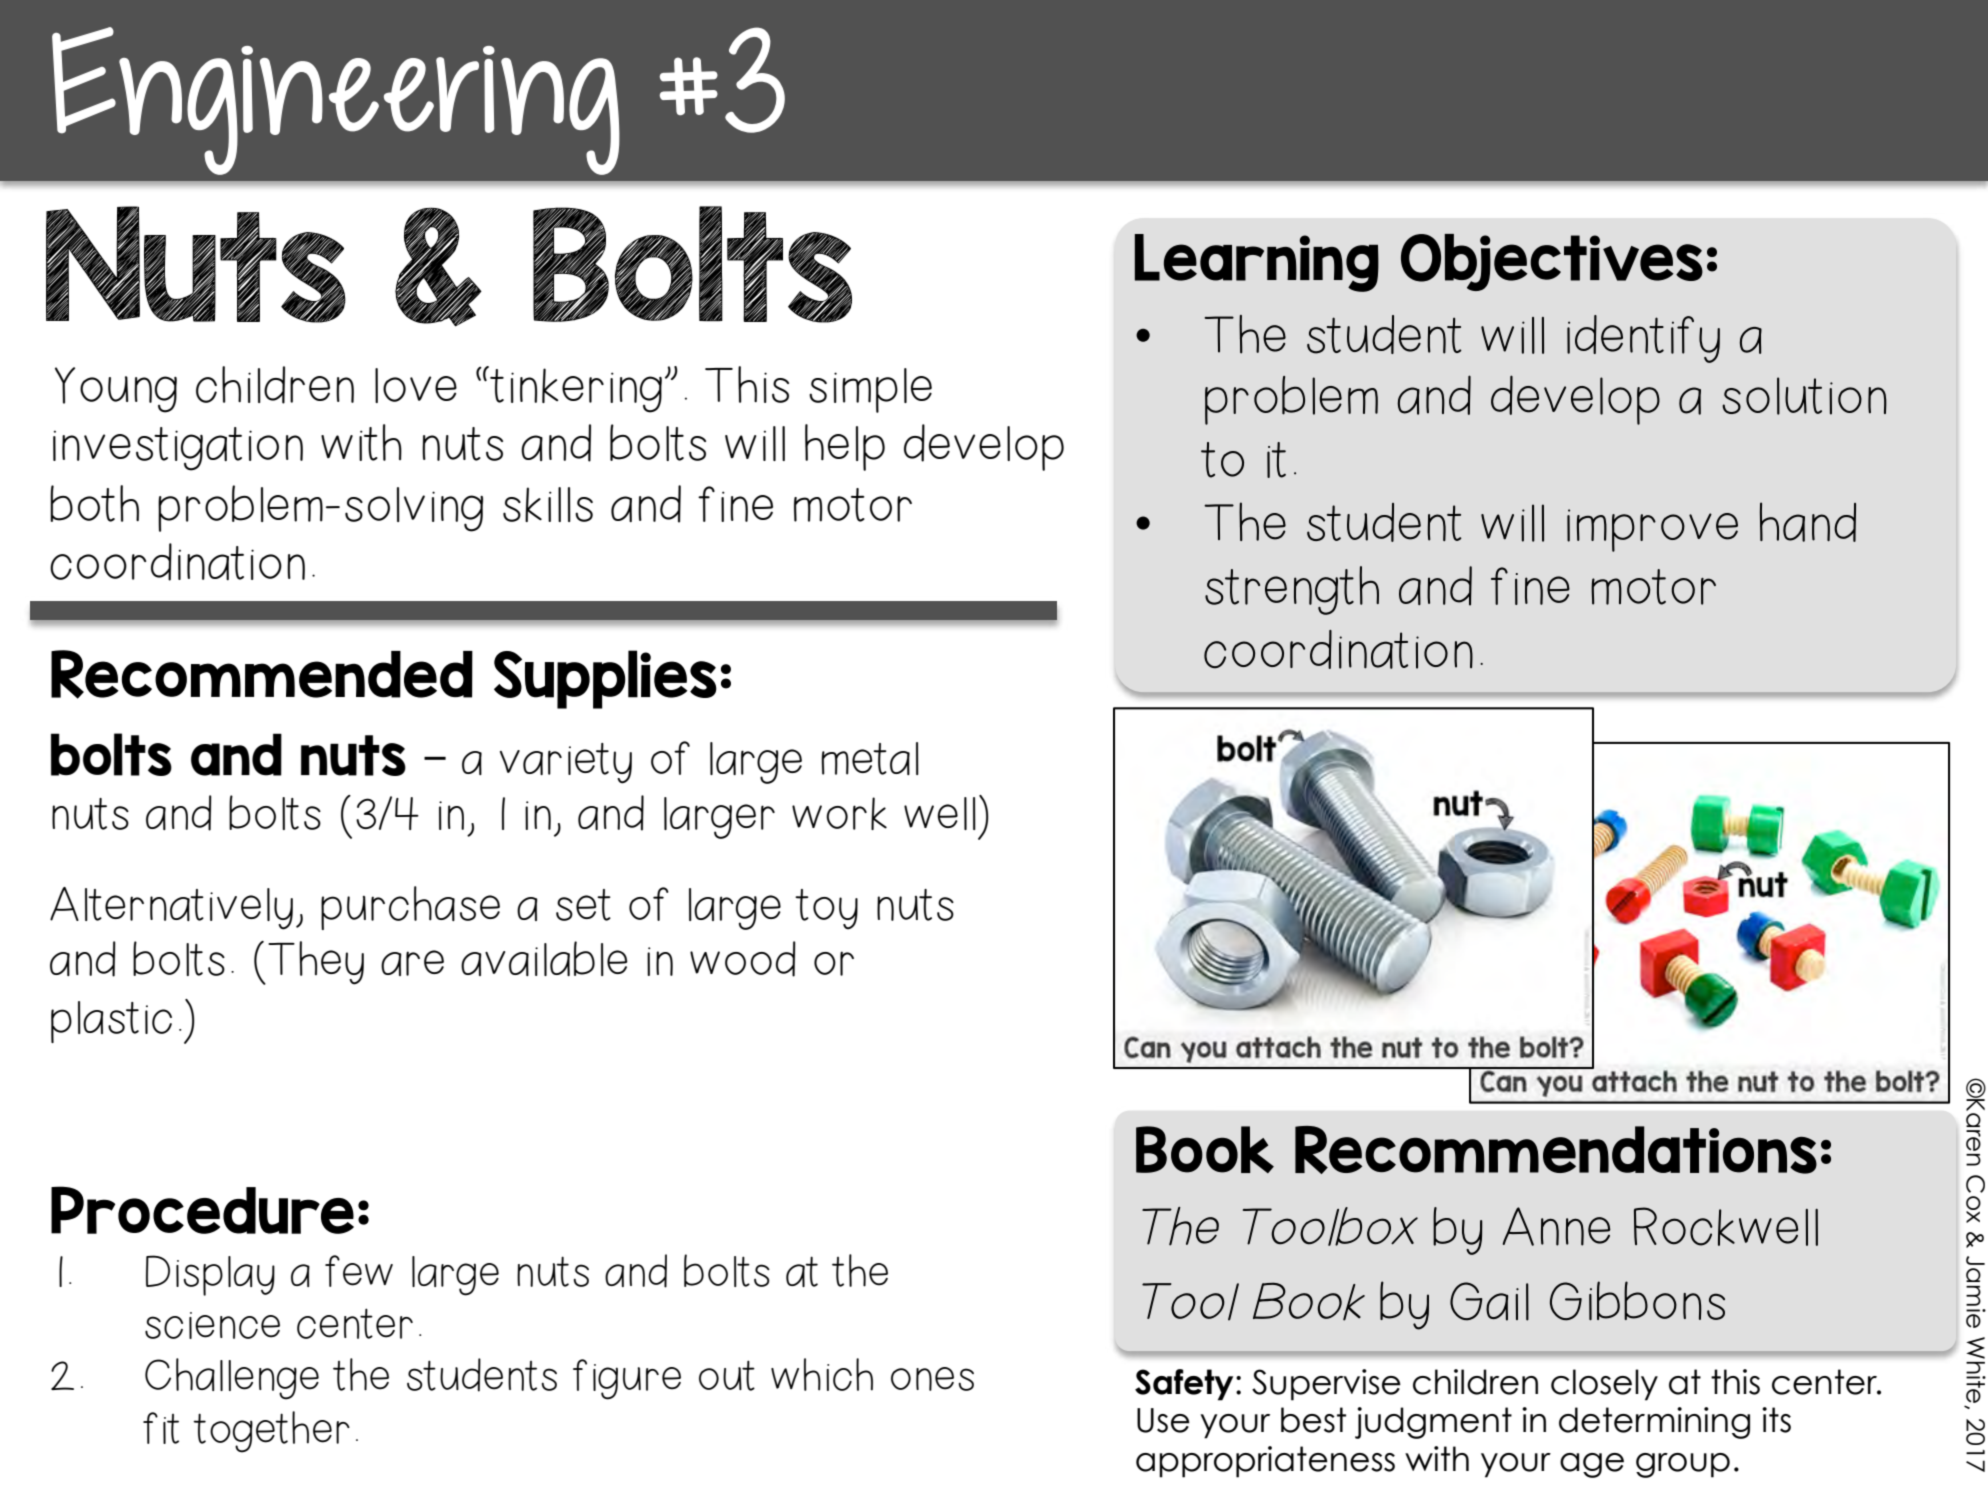 The image size is (1988, 1491). What do you see at coordinates (271, 1432) in the page?
I see `together` at bounding box center [271, 1432].
